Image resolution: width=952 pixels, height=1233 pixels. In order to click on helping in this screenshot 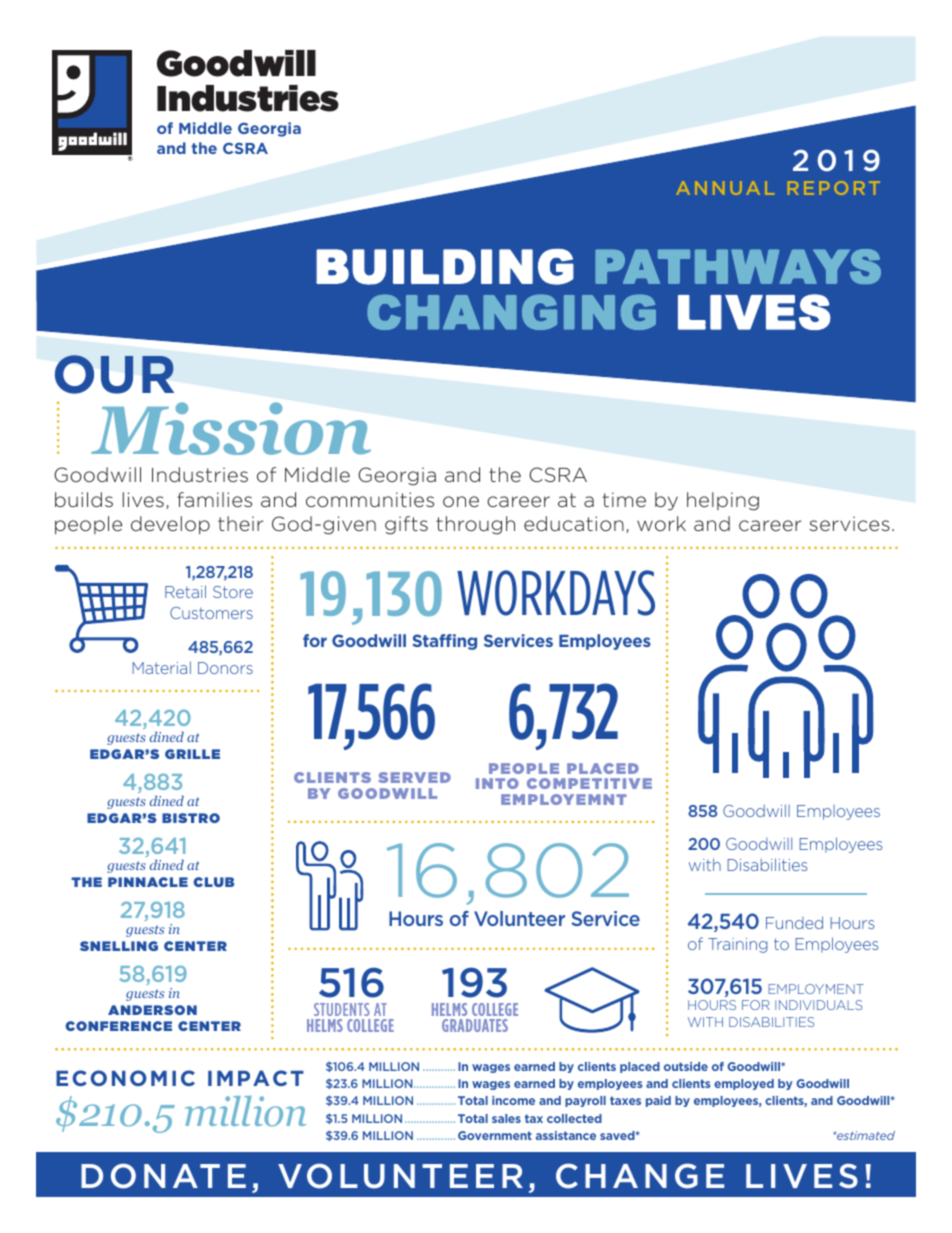, I will do `click(723, 501)`.
